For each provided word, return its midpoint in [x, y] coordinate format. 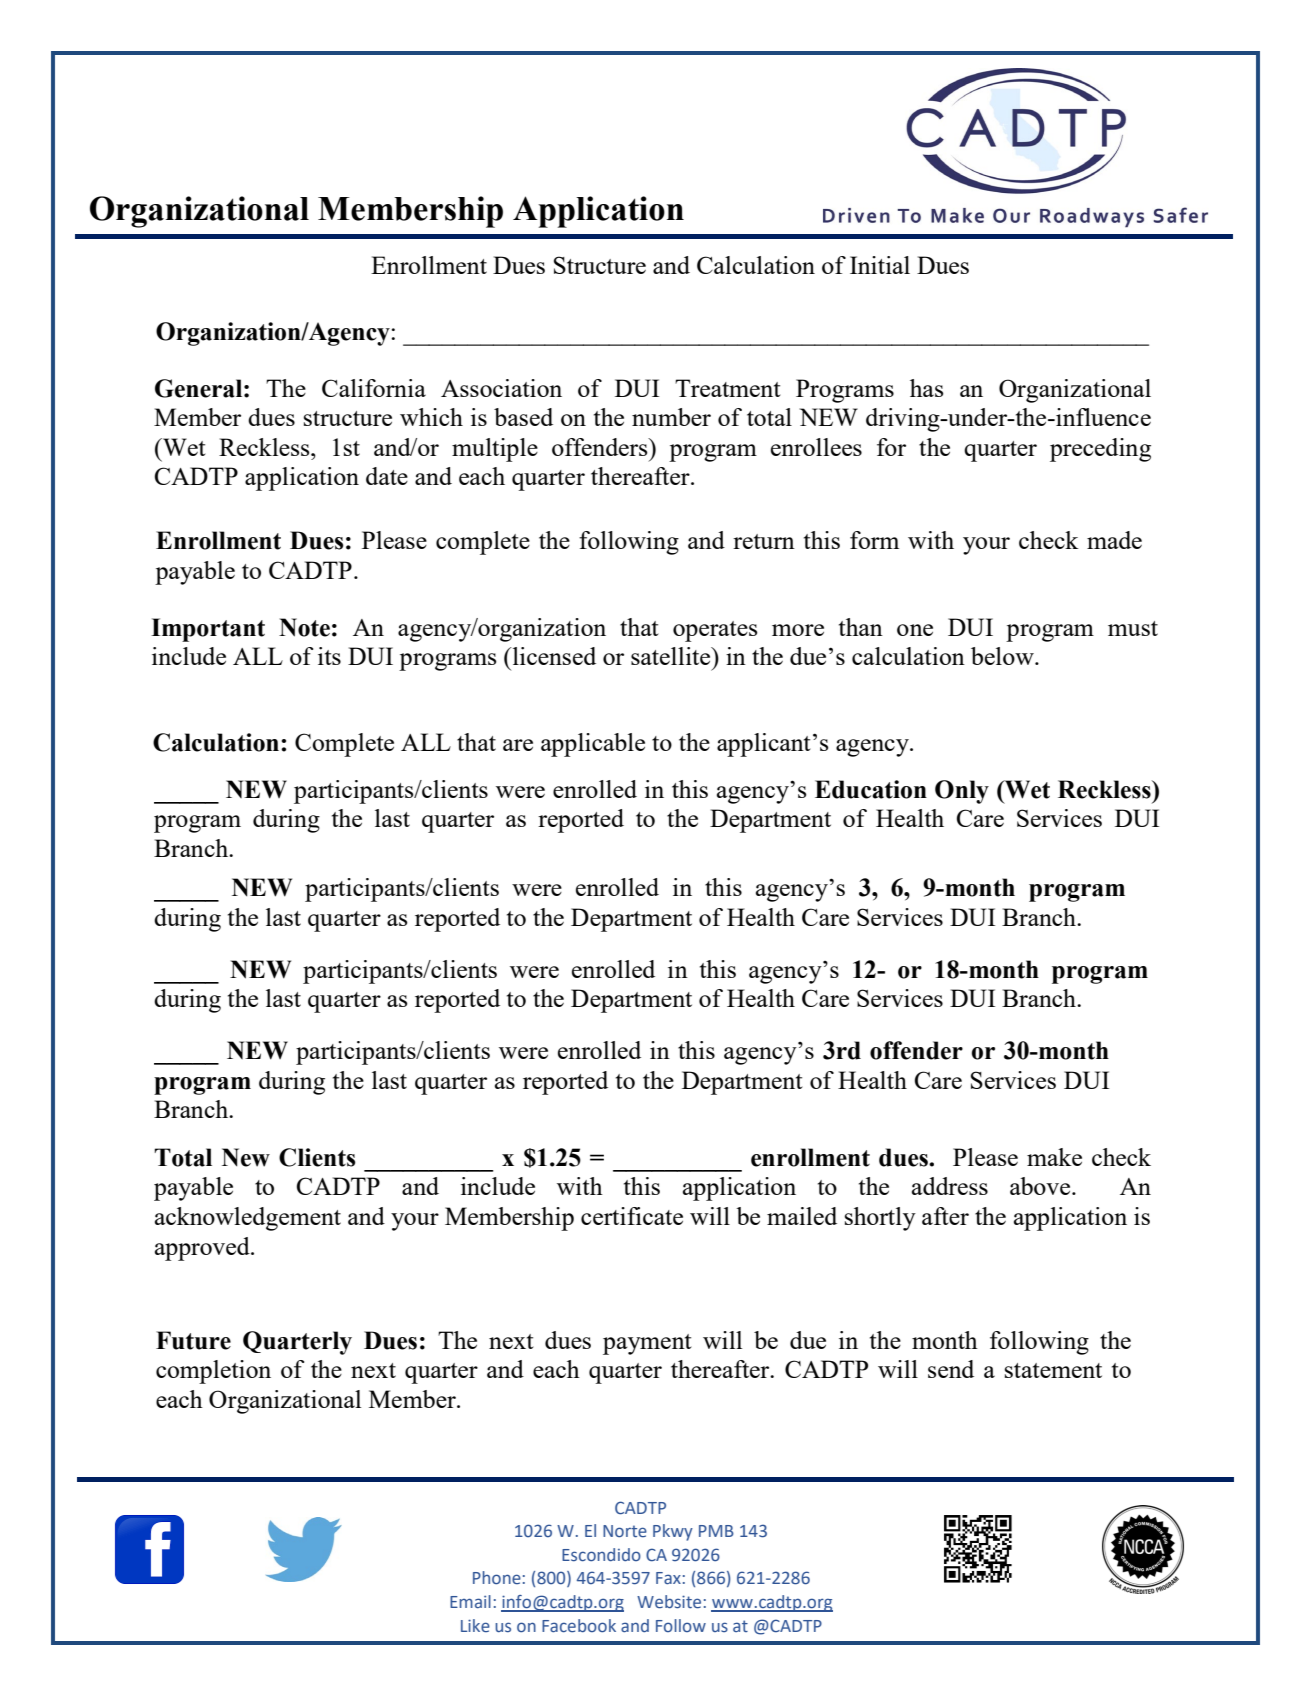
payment [647, 1344]
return [764, 541]
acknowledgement [248, 1219]
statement [1053, 1370]
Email [470, 1601]
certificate [632, 1216]
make [1054, 1157]
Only [962, 792]
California [374, 388]
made [1114, 540]
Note [304, 627]
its [329, 656]
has [926, 388]
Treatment [728, 388]
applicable [593, 745]
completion [213, 1372]
